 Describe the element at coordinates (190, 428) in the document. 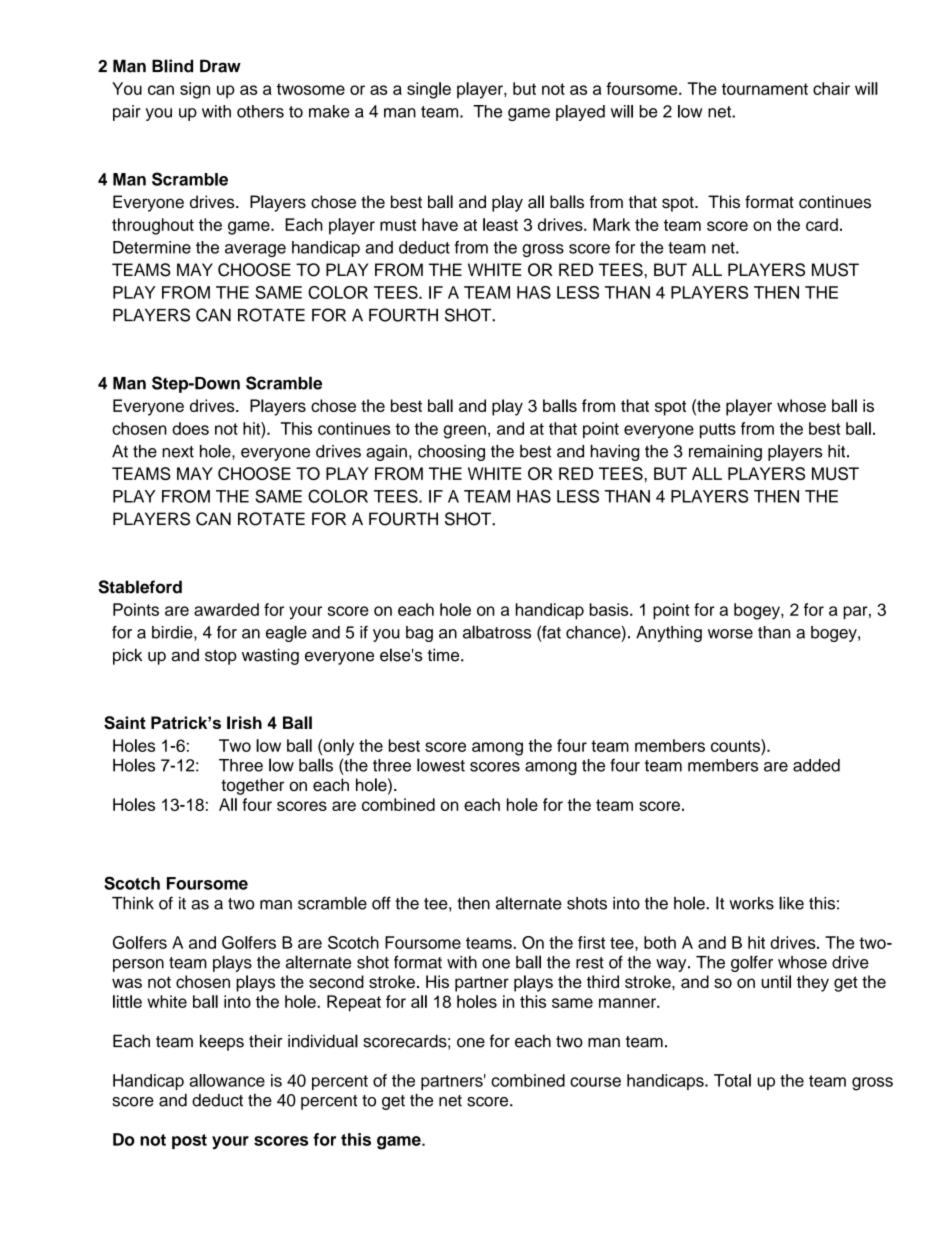

I see `does` at that location.
